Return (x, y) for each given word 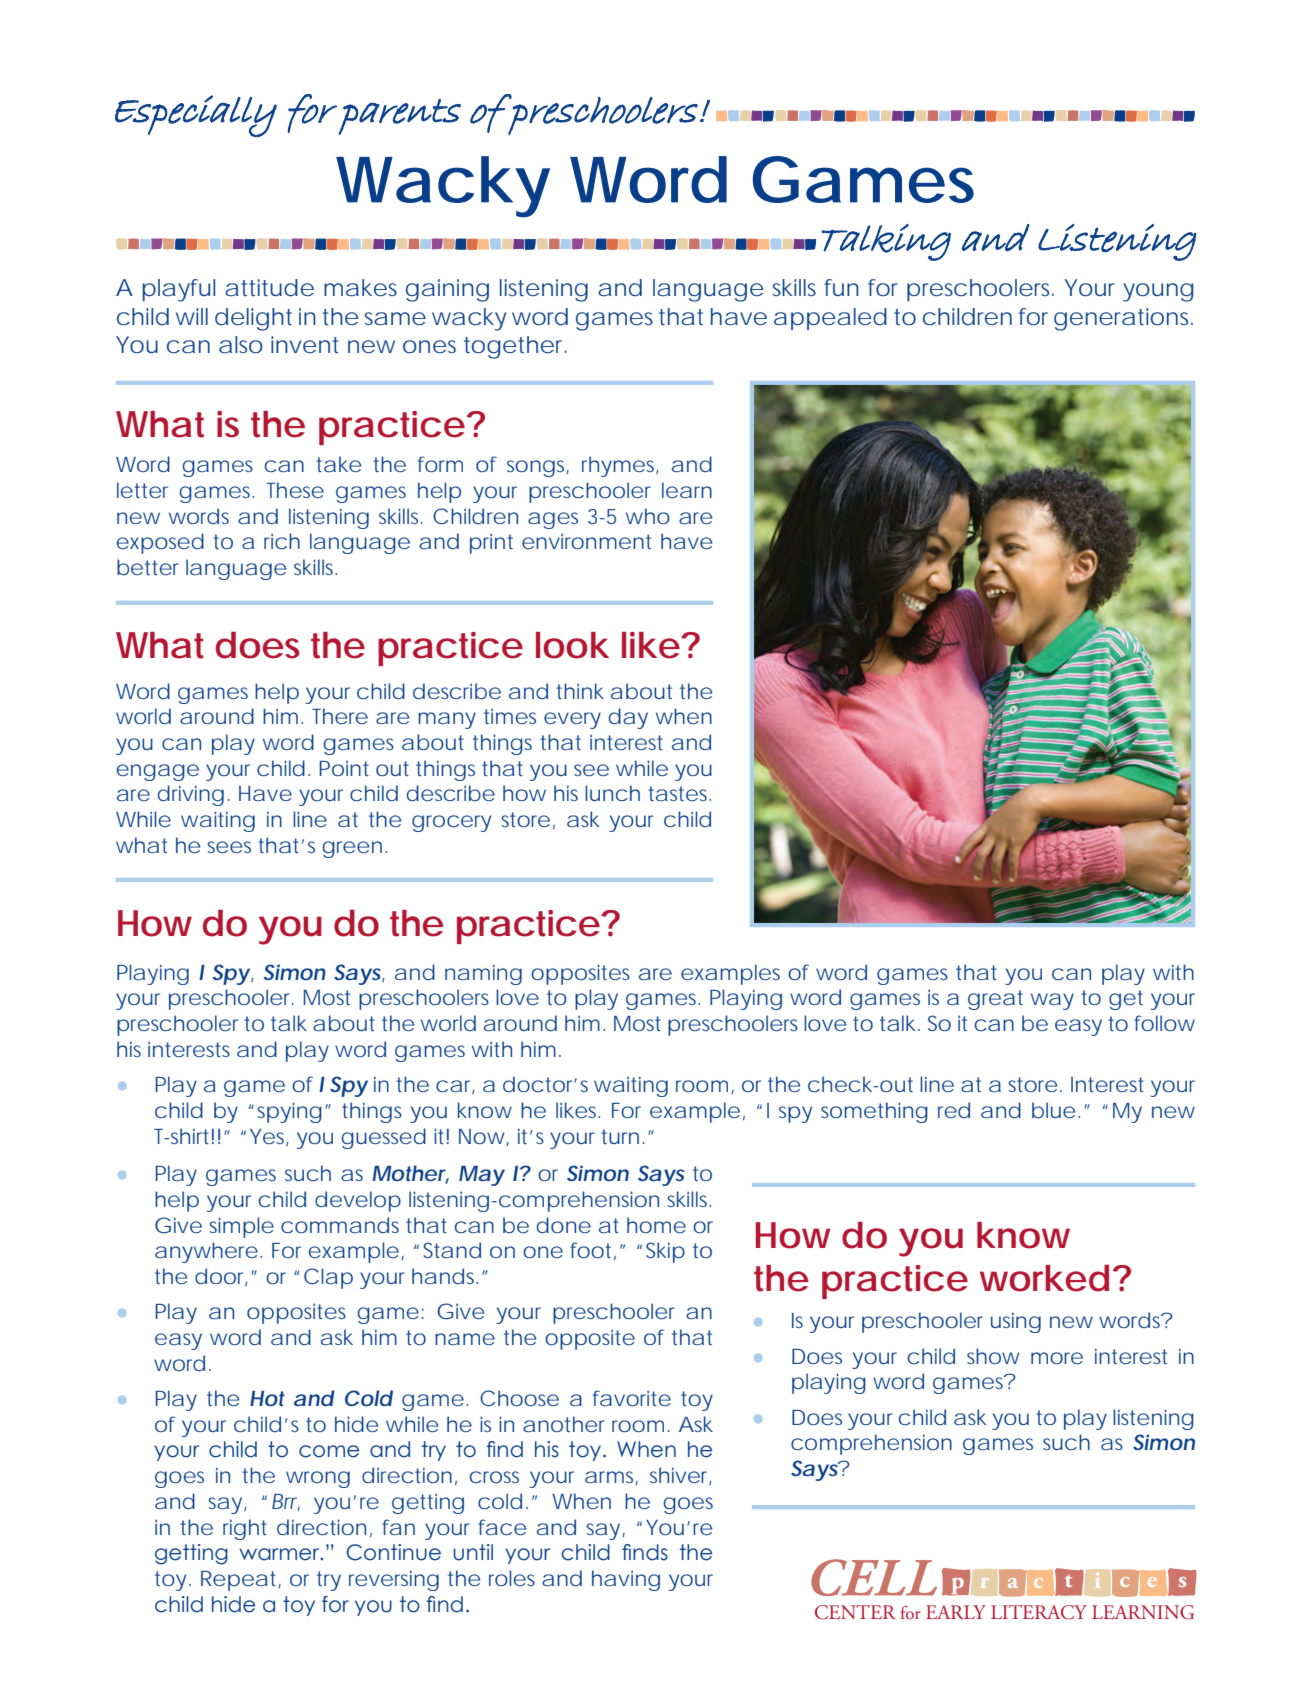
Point (344, 768)
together (515, 347)
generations (1123, 319)
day (628, 718)
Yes (268, 1137)
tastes (679, 793)
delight (253, 319)
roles (512, 1578)
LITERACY (1039, 1612)
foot (590, 1250)
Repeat (240, 1581)
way (1052, 1001)
